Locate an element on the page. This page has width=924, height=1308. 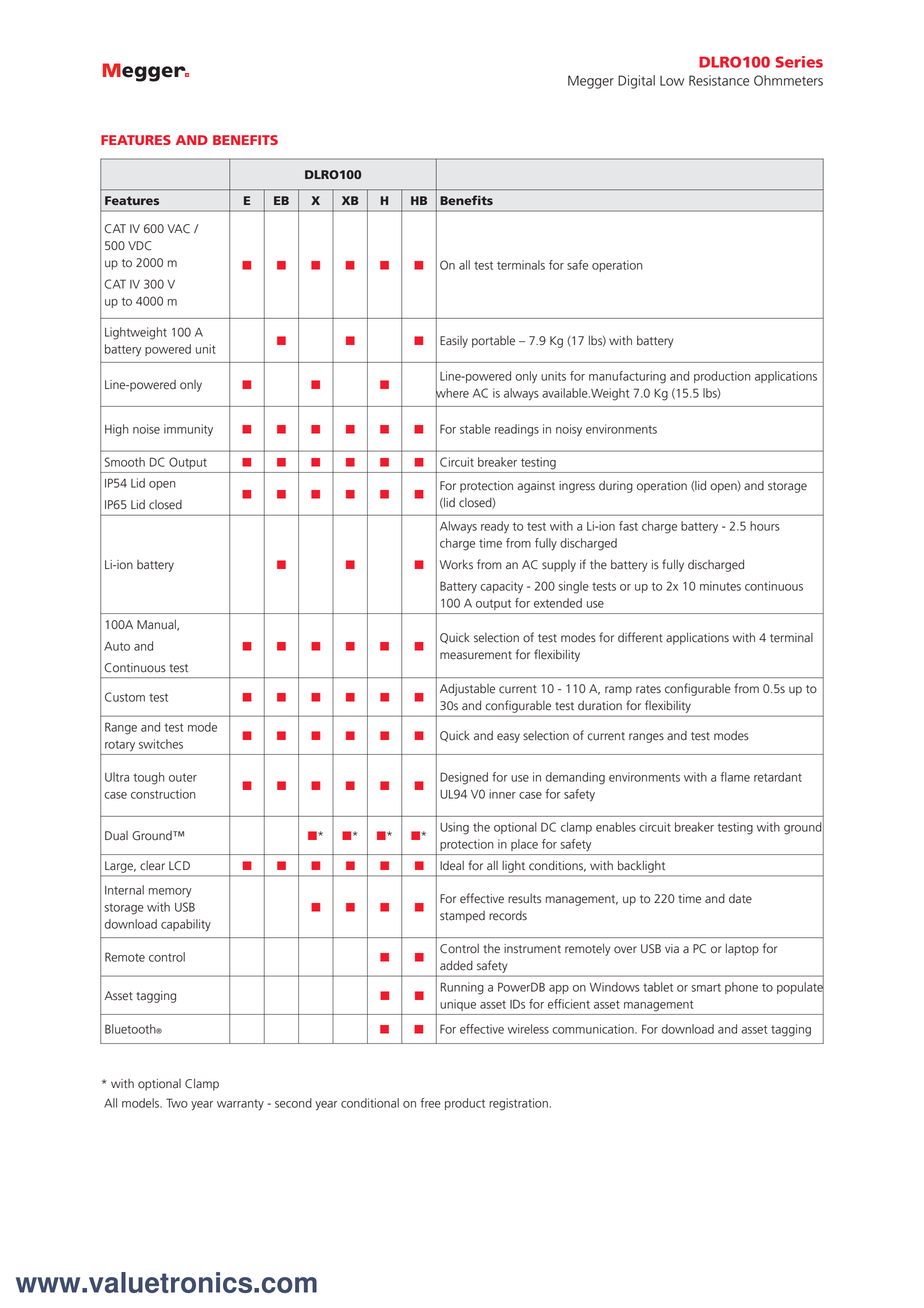
VAC is located at coordinates (178, 229).
